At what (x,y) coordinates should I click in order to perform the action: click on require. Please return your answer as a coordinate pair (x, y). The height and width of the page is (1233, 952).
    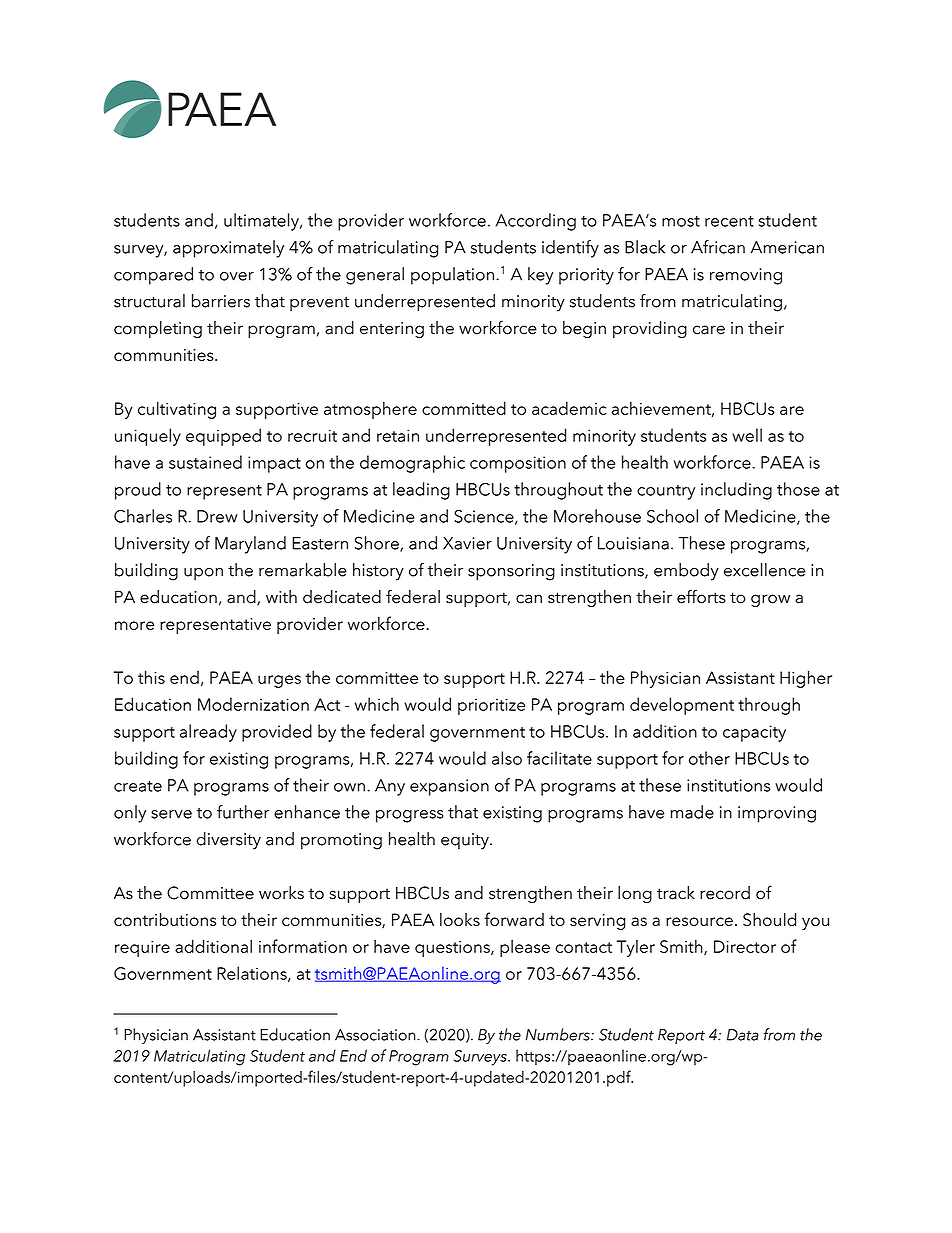
    Looking at the image, I should click on (142, 949).
